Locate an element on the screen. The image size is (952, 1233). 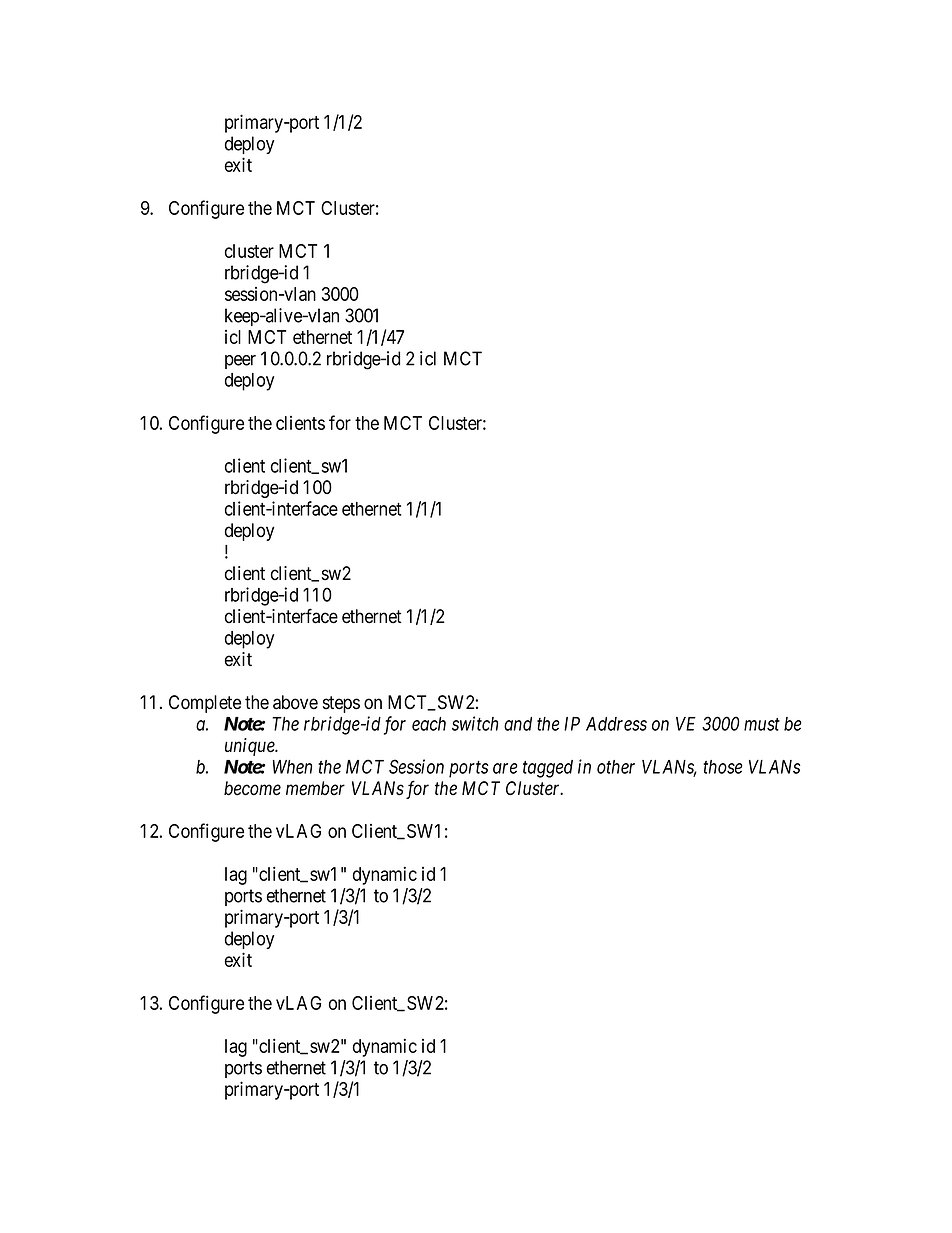
tagged is located at coordinates (548, 769).
